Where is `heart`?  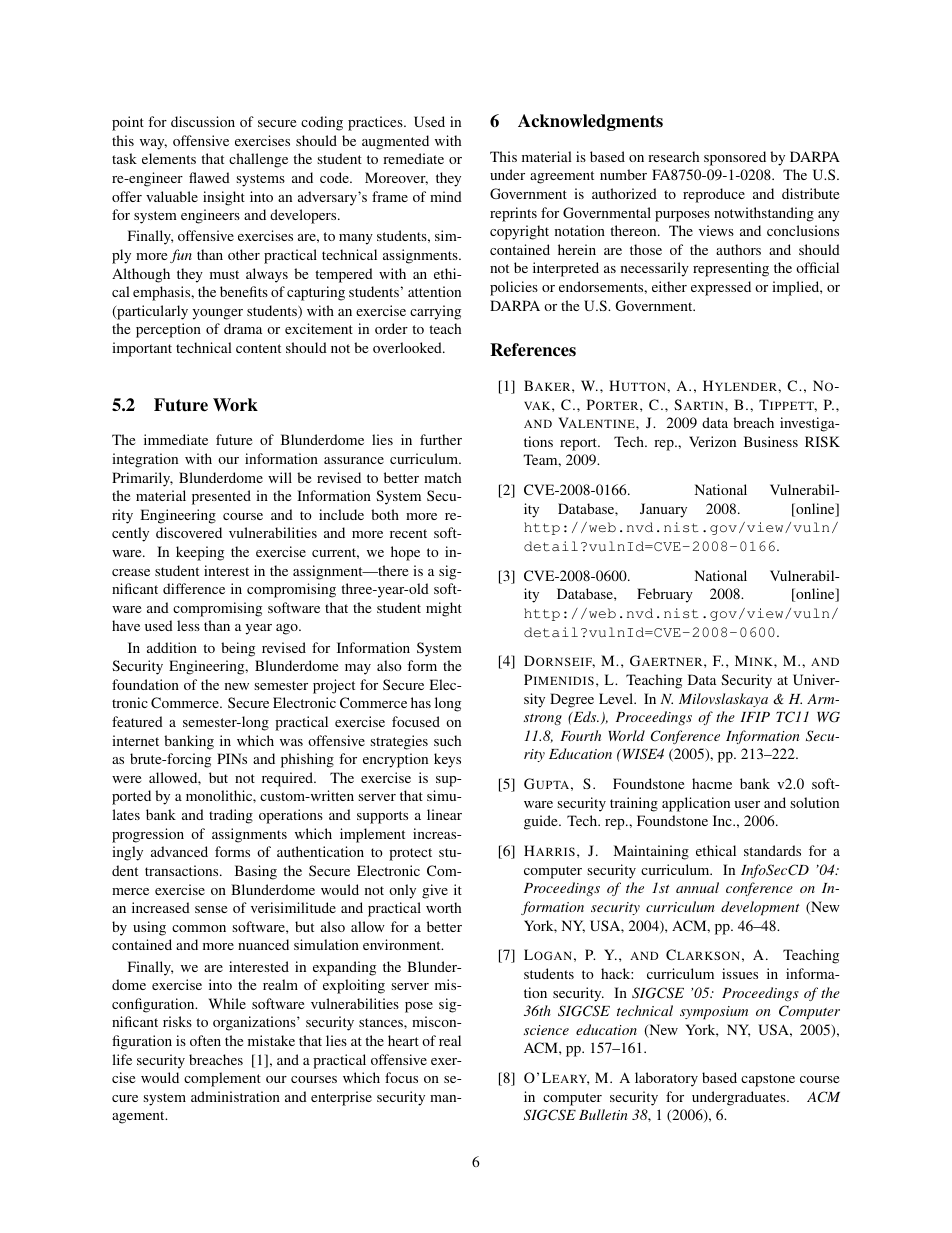
heart is located at coordinates (403, 1040).
